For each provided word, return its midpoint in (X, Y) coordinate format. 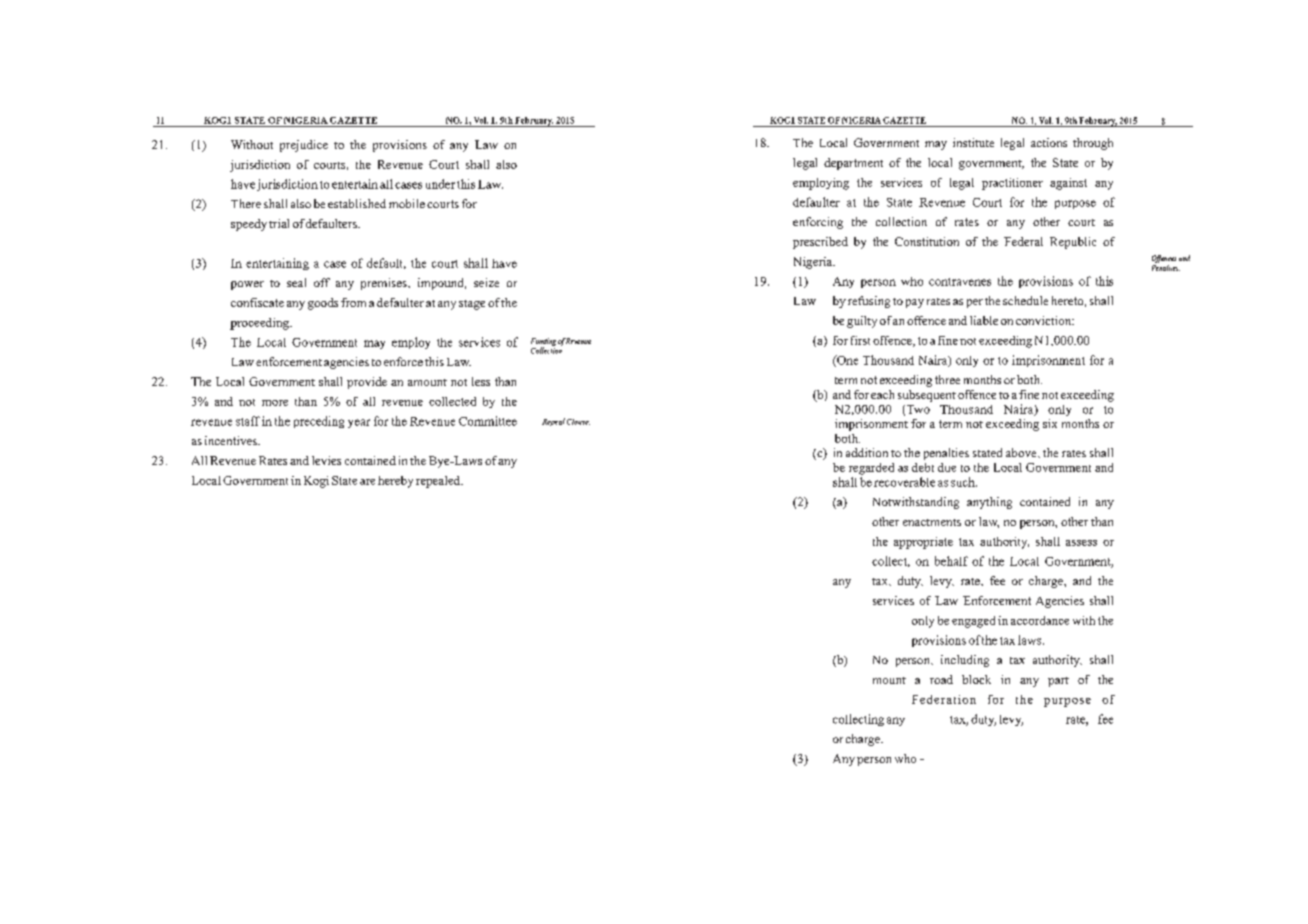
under (440, 184)
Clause (578, 422)
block (976, 679)
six (1050, 423)
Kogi (316, 482)
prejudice (304, 146)
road (941, 679)
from (353, 302)
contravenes (960, 282)
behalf (951, 561)
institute (973, 142)
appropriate (923, 543)
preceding (319, 422)
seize (486, 282)
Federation (944, 699)
